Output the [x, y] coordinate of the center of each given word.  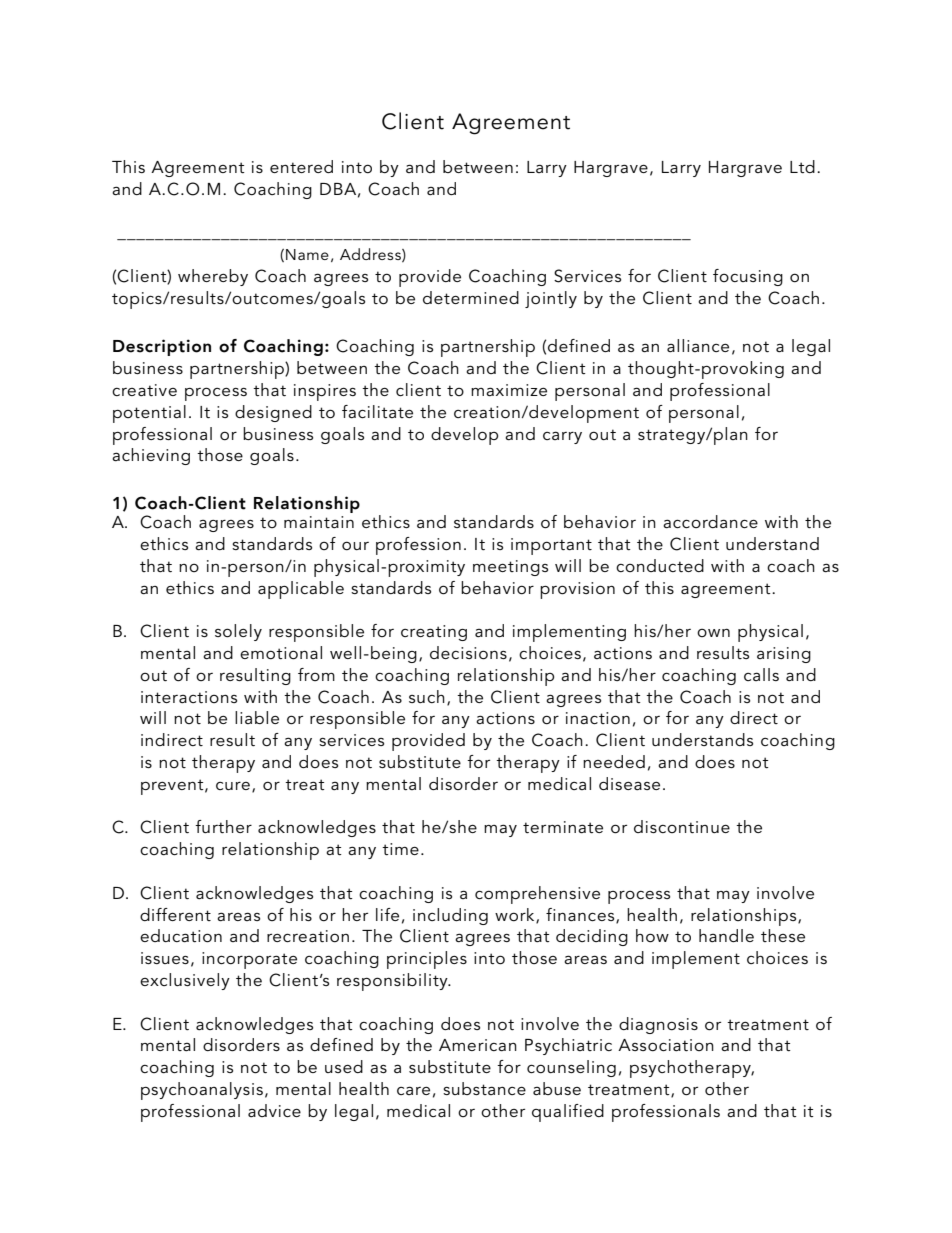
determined [471, 297]
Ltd [802, 166]
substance [484, 1088]
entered [301, 166]
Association [666, 1045]
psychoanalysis [202, 1091]
